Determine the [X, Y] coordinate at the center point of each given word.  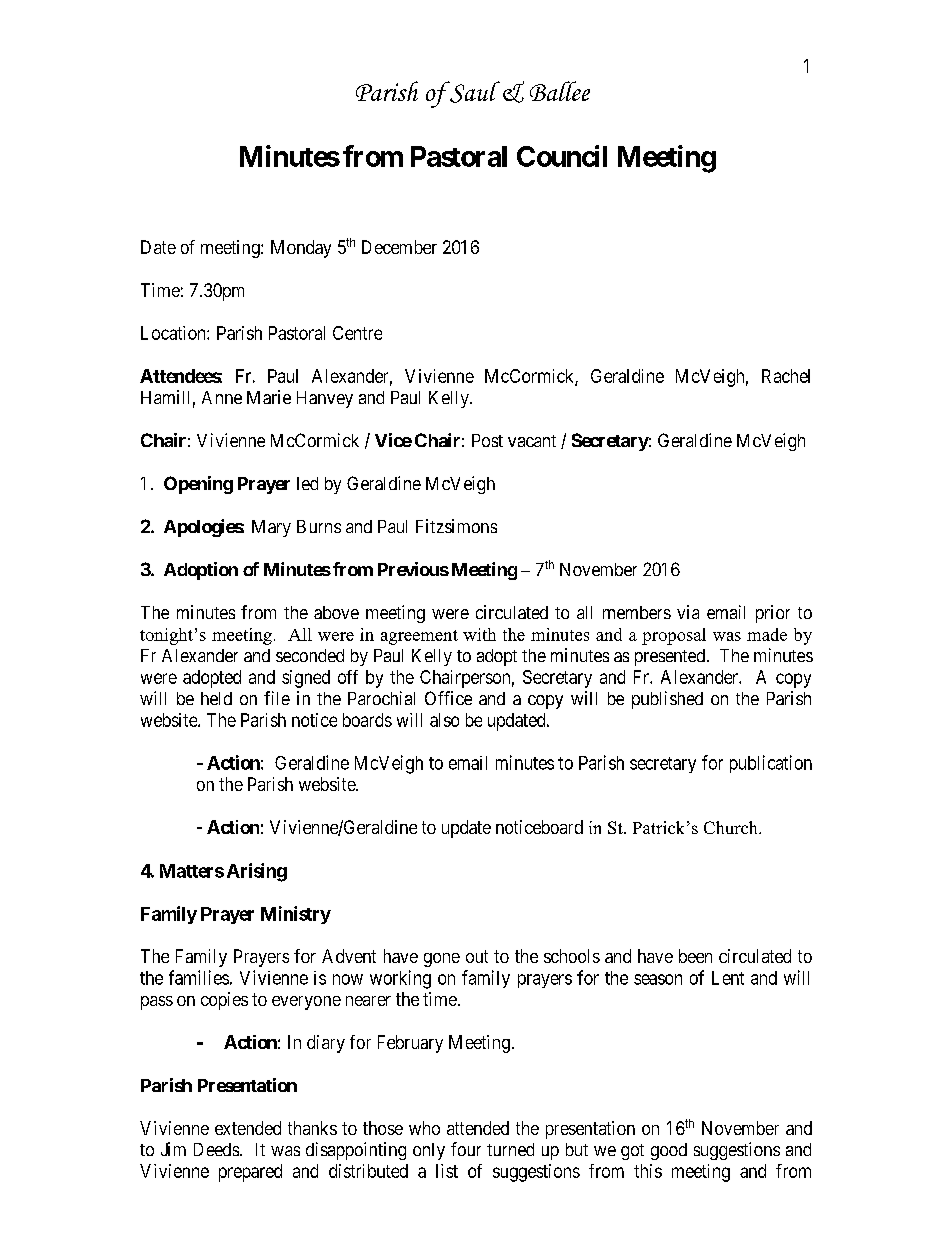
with [479, 634]
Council [562, 156]
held [216, 698]
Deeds [216, 1149]
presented [670, 657]
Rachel [786, 376]
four [466, 1149]
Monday [301, 249]
